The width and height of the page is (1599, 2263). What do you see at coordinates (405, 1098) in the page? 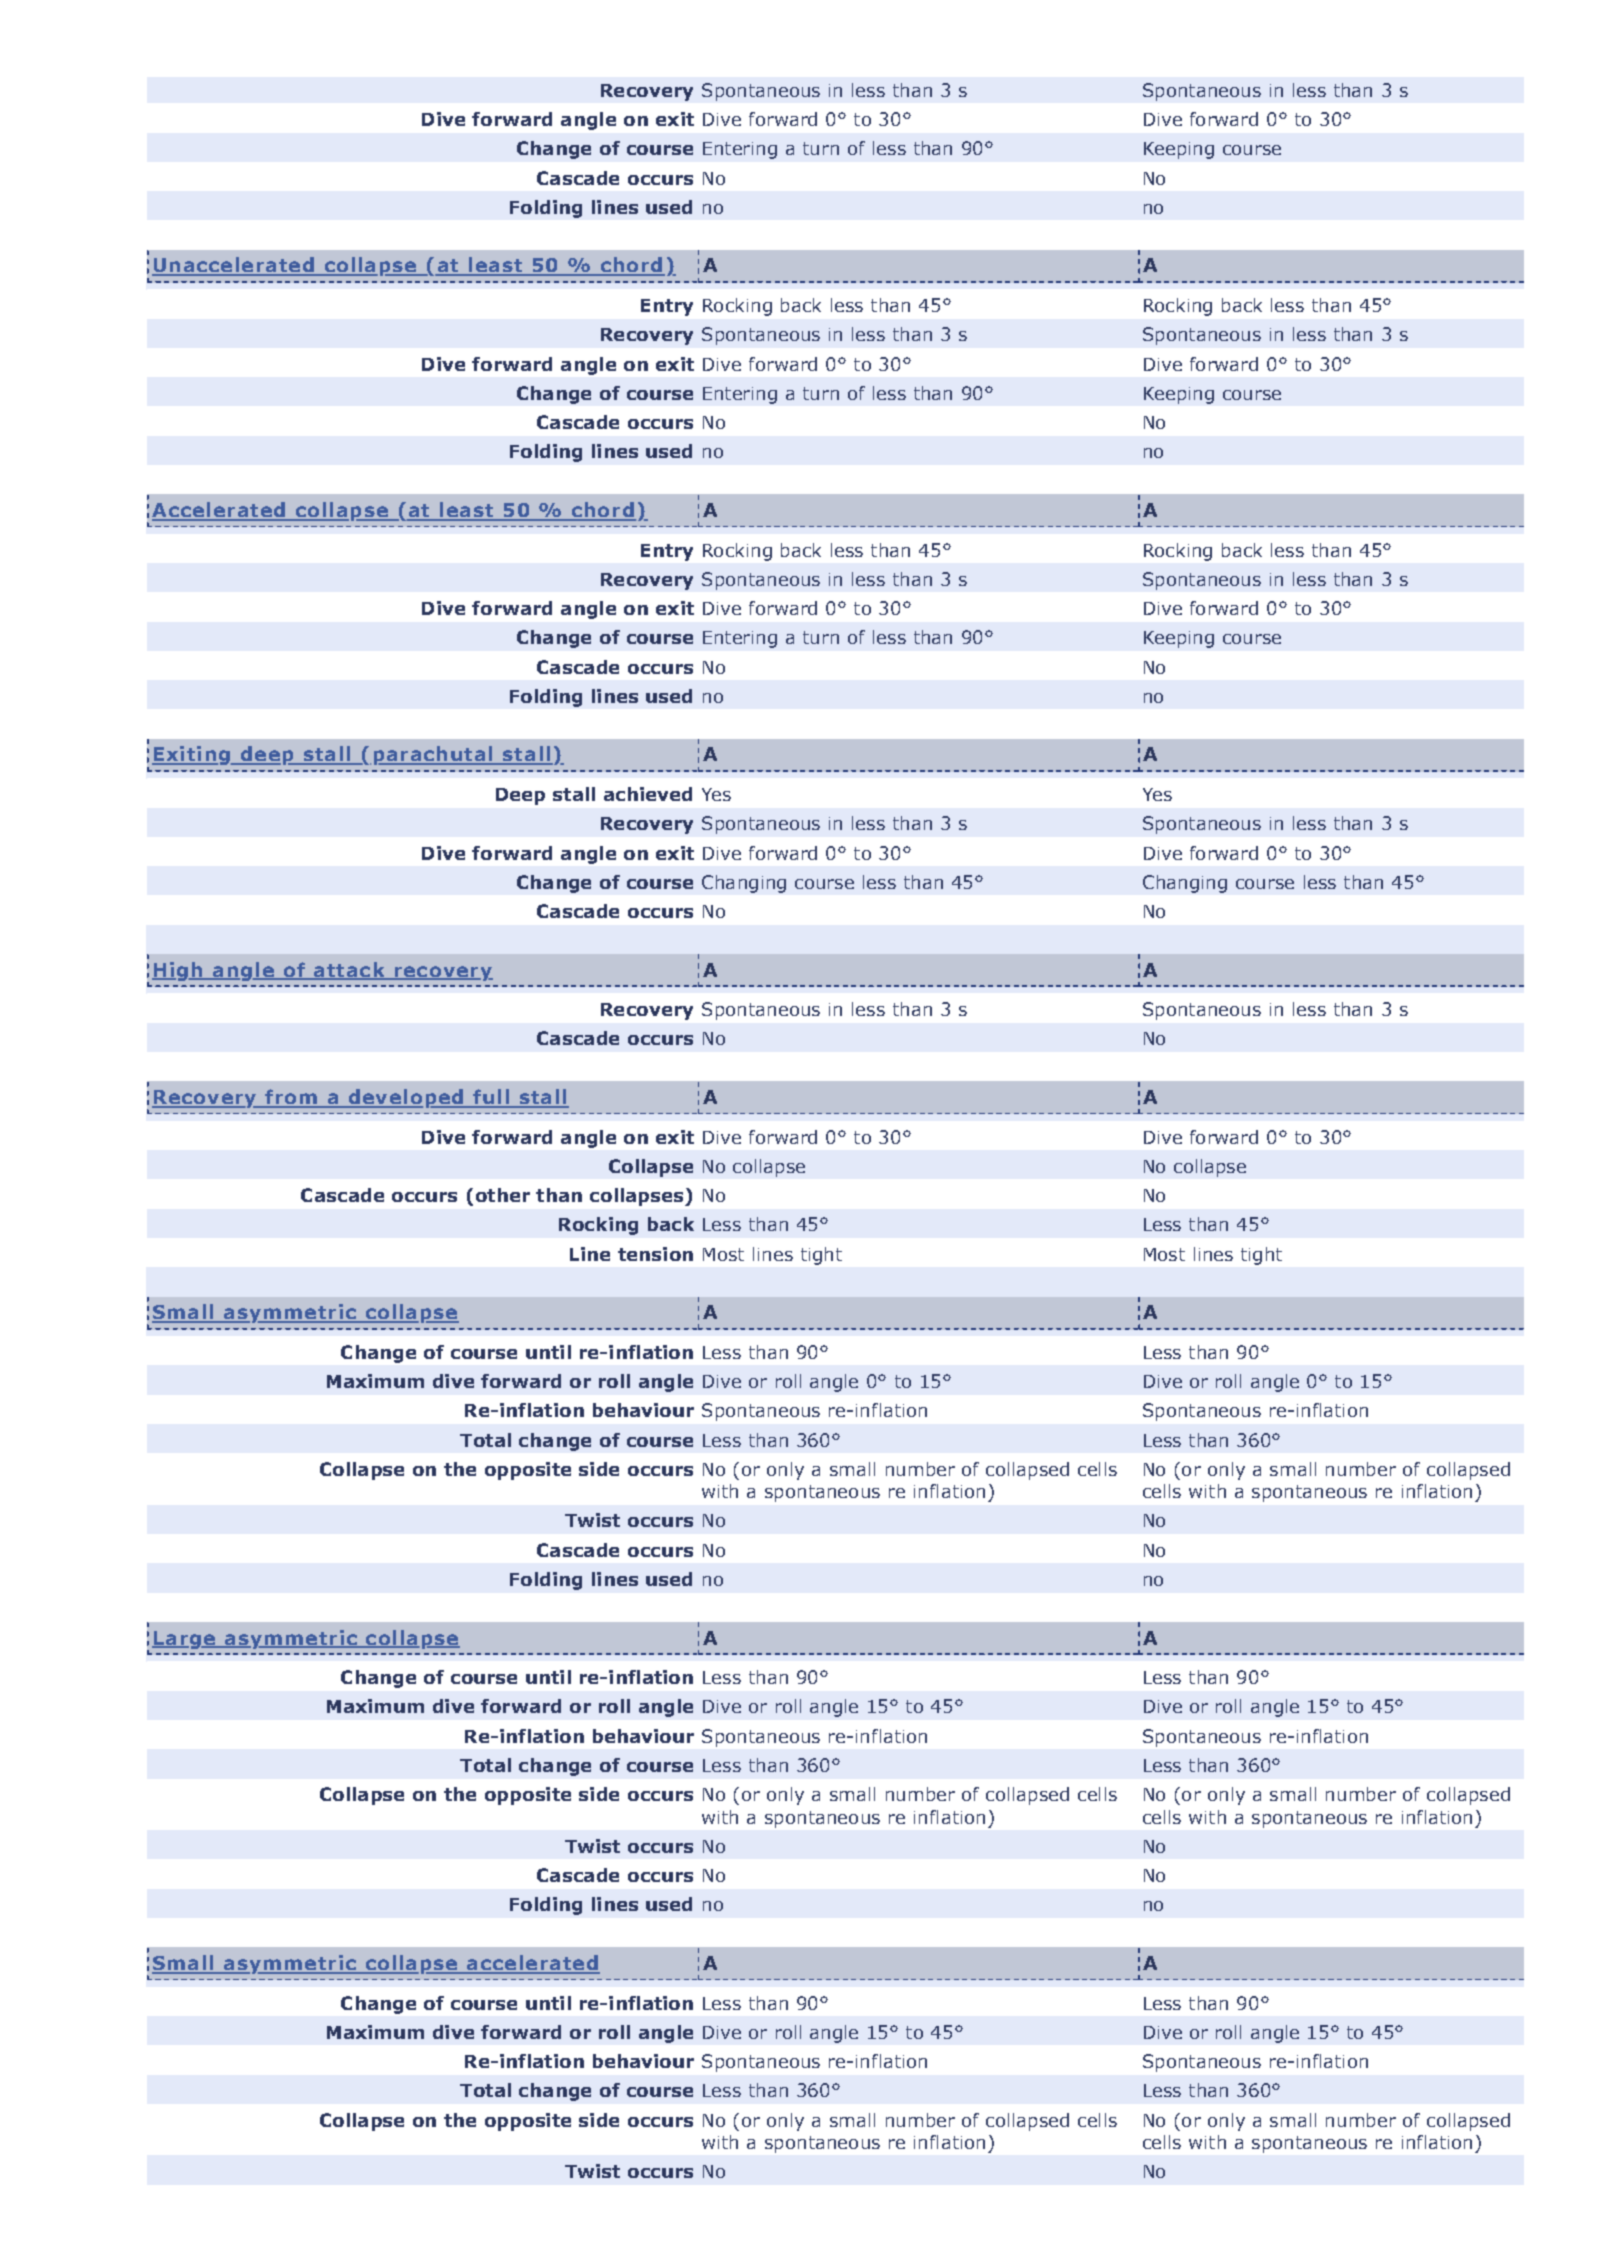
I see `developed` at bounding box center [405, 1098].
